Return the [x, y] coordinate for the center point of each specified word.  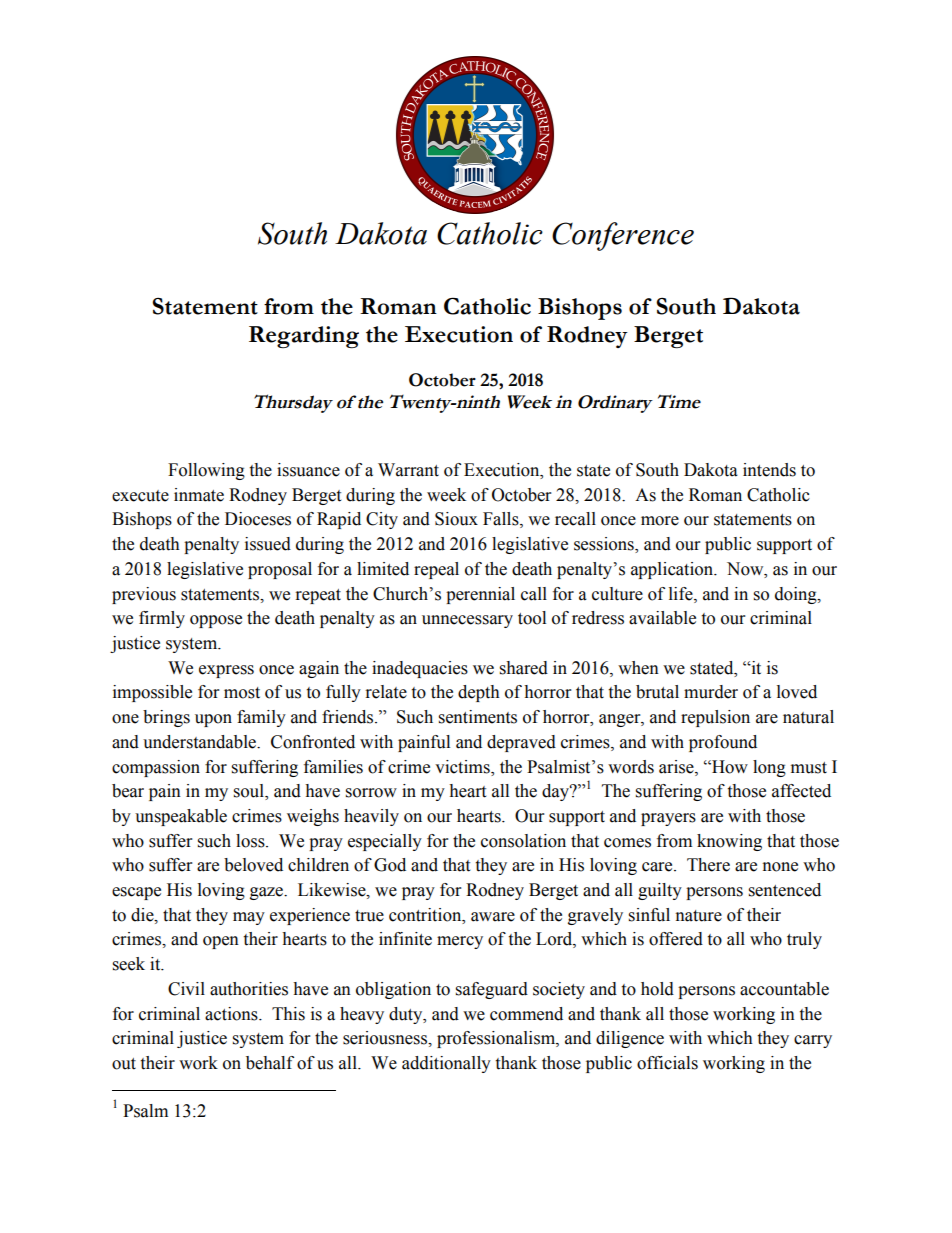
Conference [623, 236]
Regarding [304, 337]
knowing [729, 842]
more [660, 521]
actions [232, 1014]
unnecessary [467, 621]
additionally [446, 1064]
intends [769, 470]
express [226, 671]
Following [206, 471]
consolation [523, 841]
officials [667, 1063]
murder [711, 692]
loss [251, 841]
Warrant [408, 470]
